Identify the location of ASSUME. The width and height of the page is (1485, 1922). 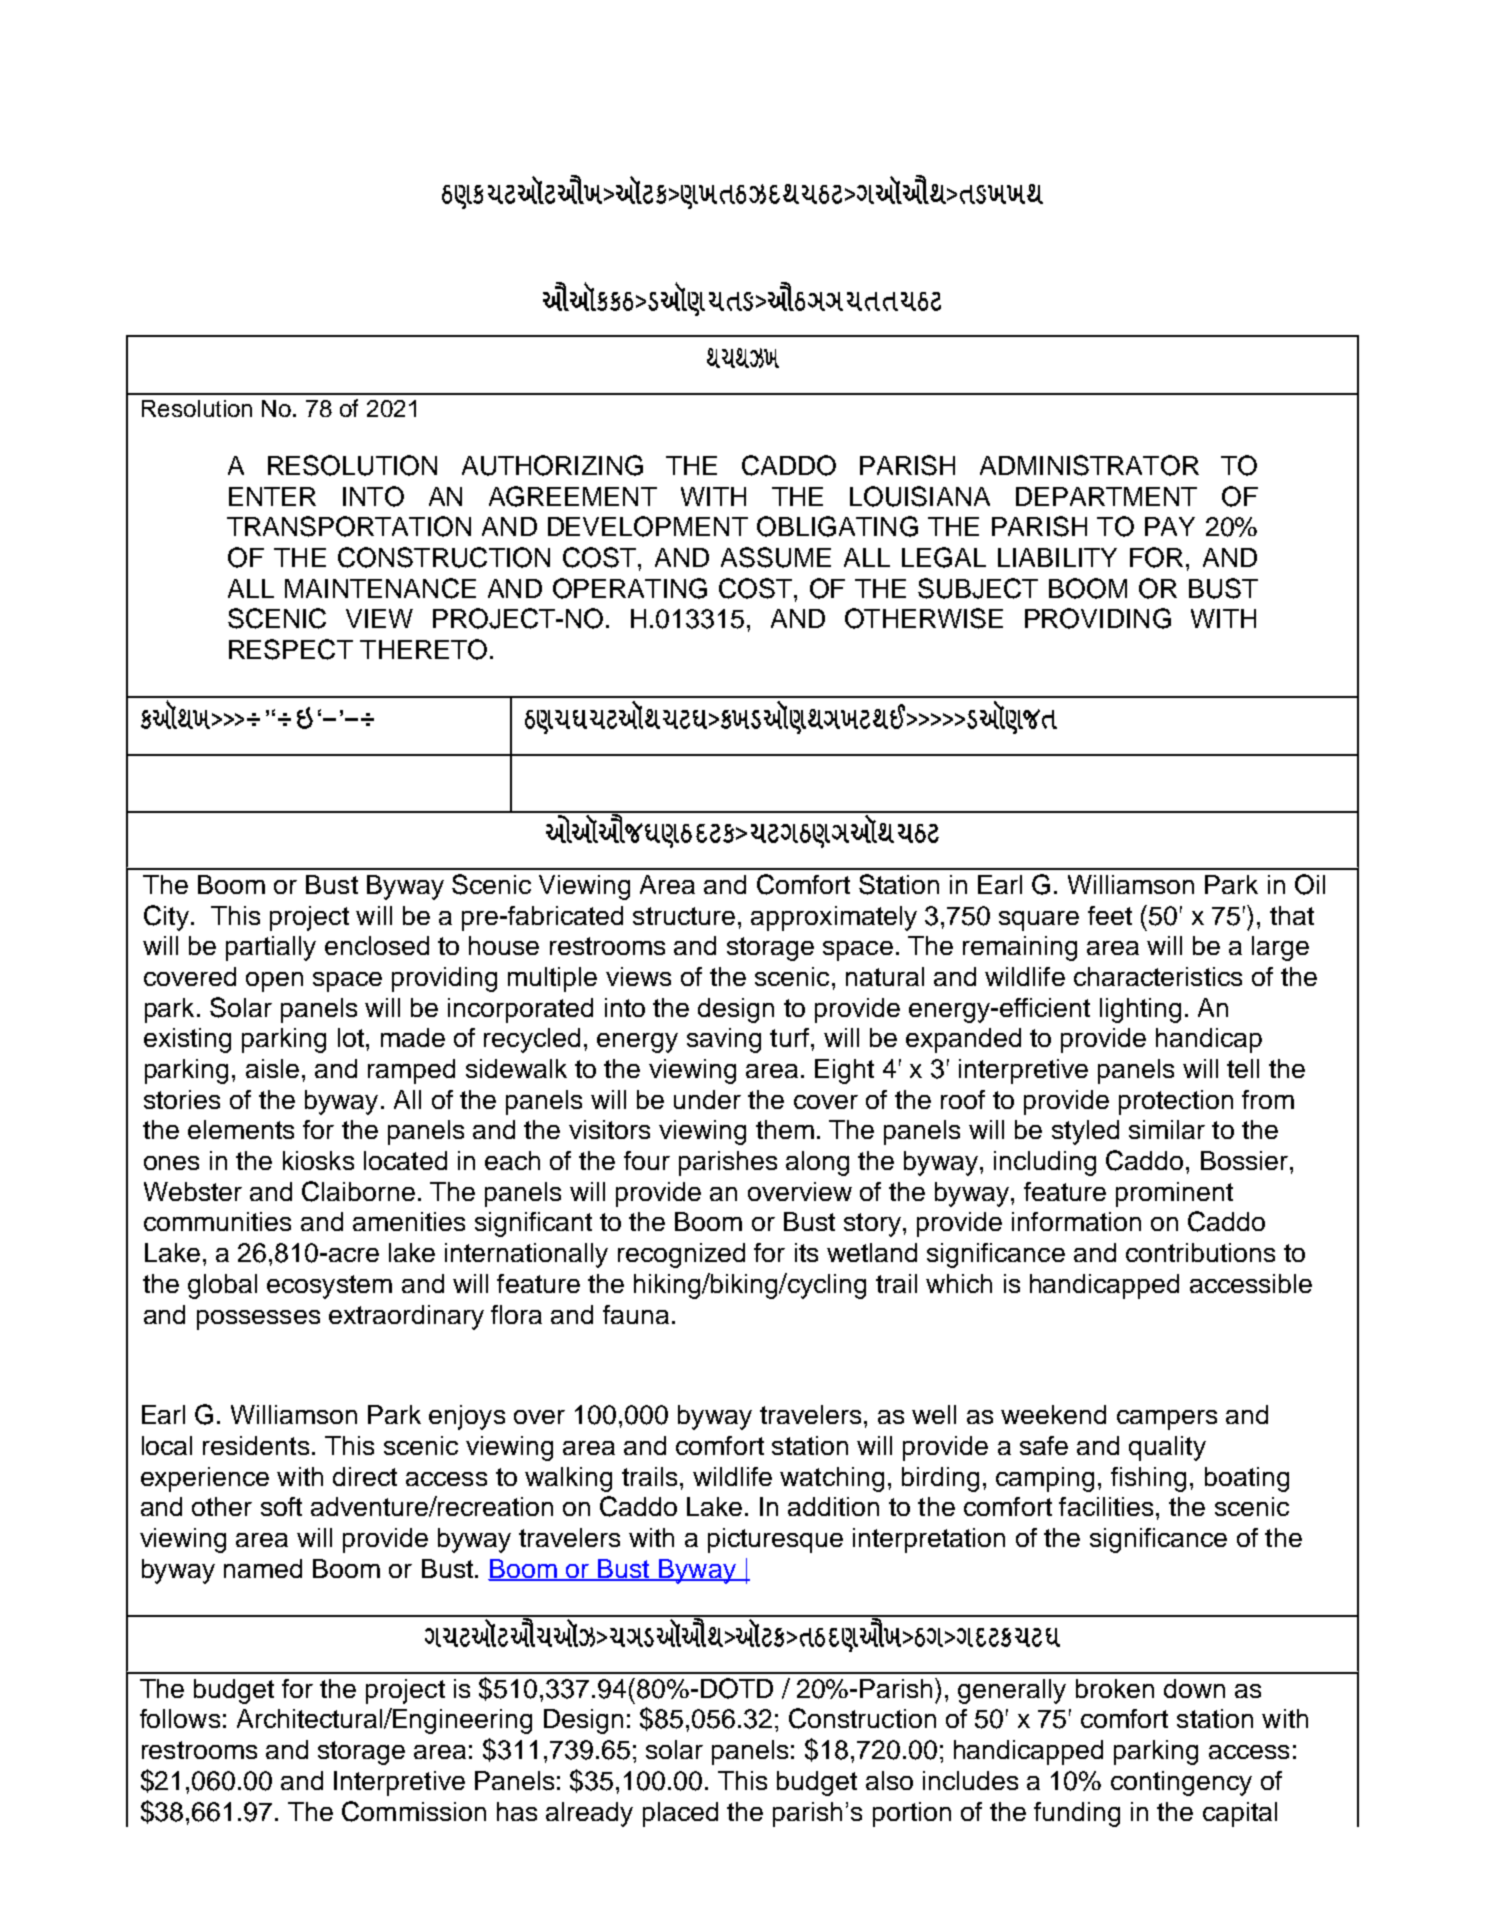
(776, 557).
